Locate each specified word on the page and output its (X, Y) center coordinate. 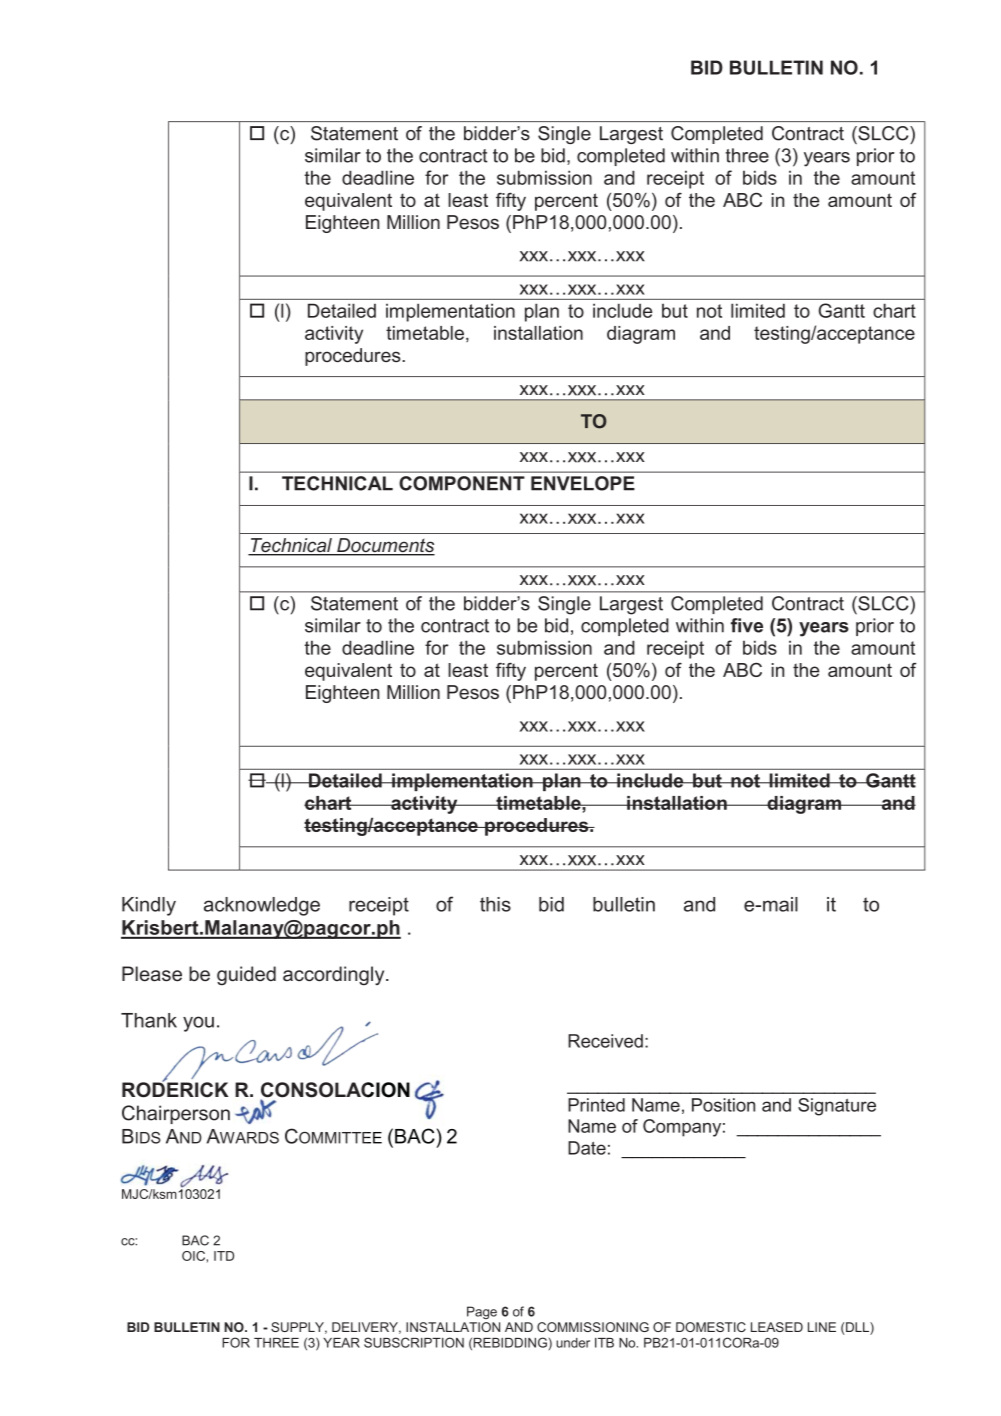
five (747, 625)
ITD (224, 1256)
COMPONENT (462, 483)
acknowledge (262, 906)
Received (605, 1041)
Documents (385, 546)
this (495, 904)
